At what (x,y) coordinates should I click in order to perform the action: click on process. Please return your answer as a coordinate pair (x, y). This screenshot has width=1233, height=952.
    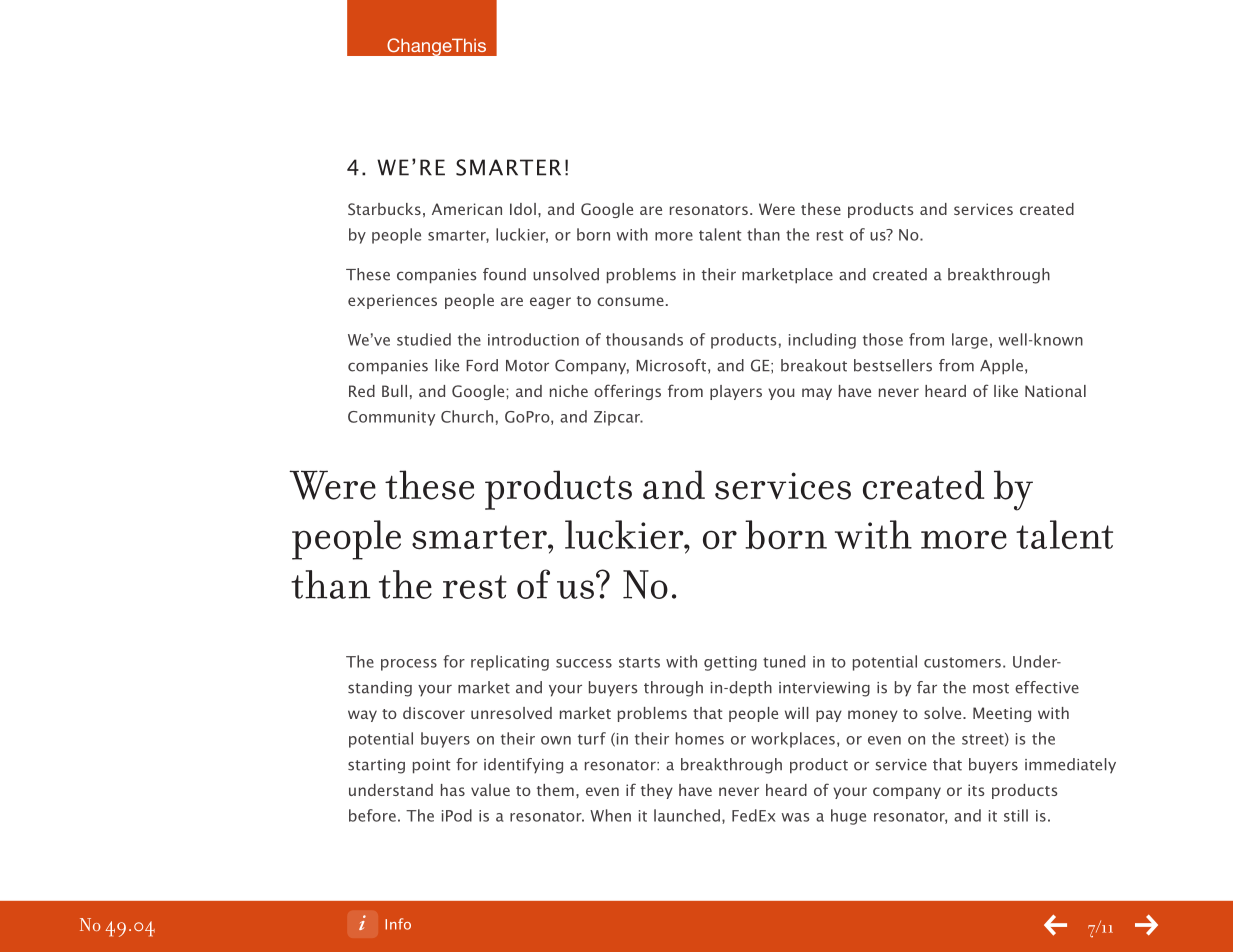
    Looking at the image, I should click on (409, 665).
